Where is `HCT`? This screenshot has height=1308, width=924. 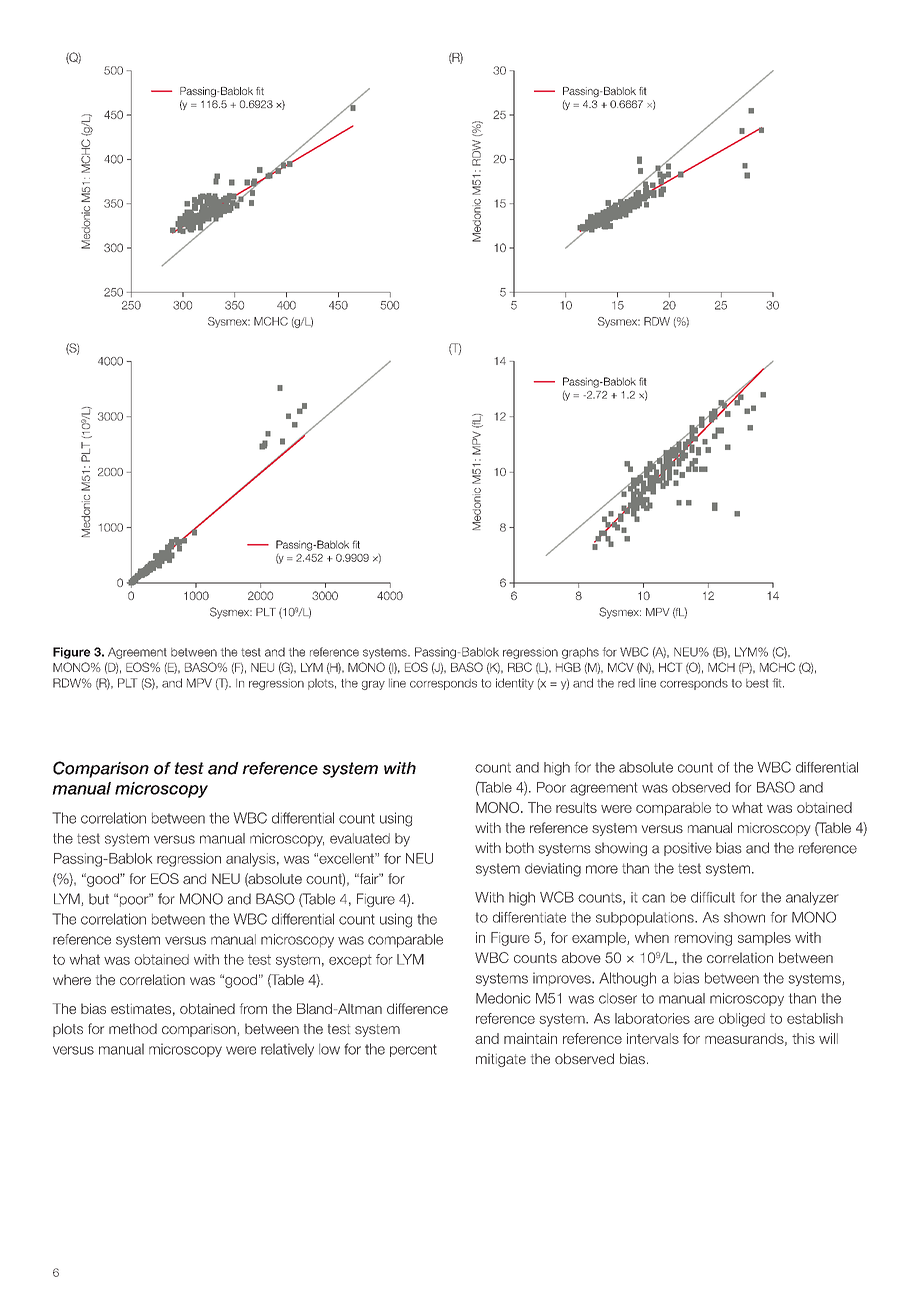 HCT is located at coordinates (670, 667).
